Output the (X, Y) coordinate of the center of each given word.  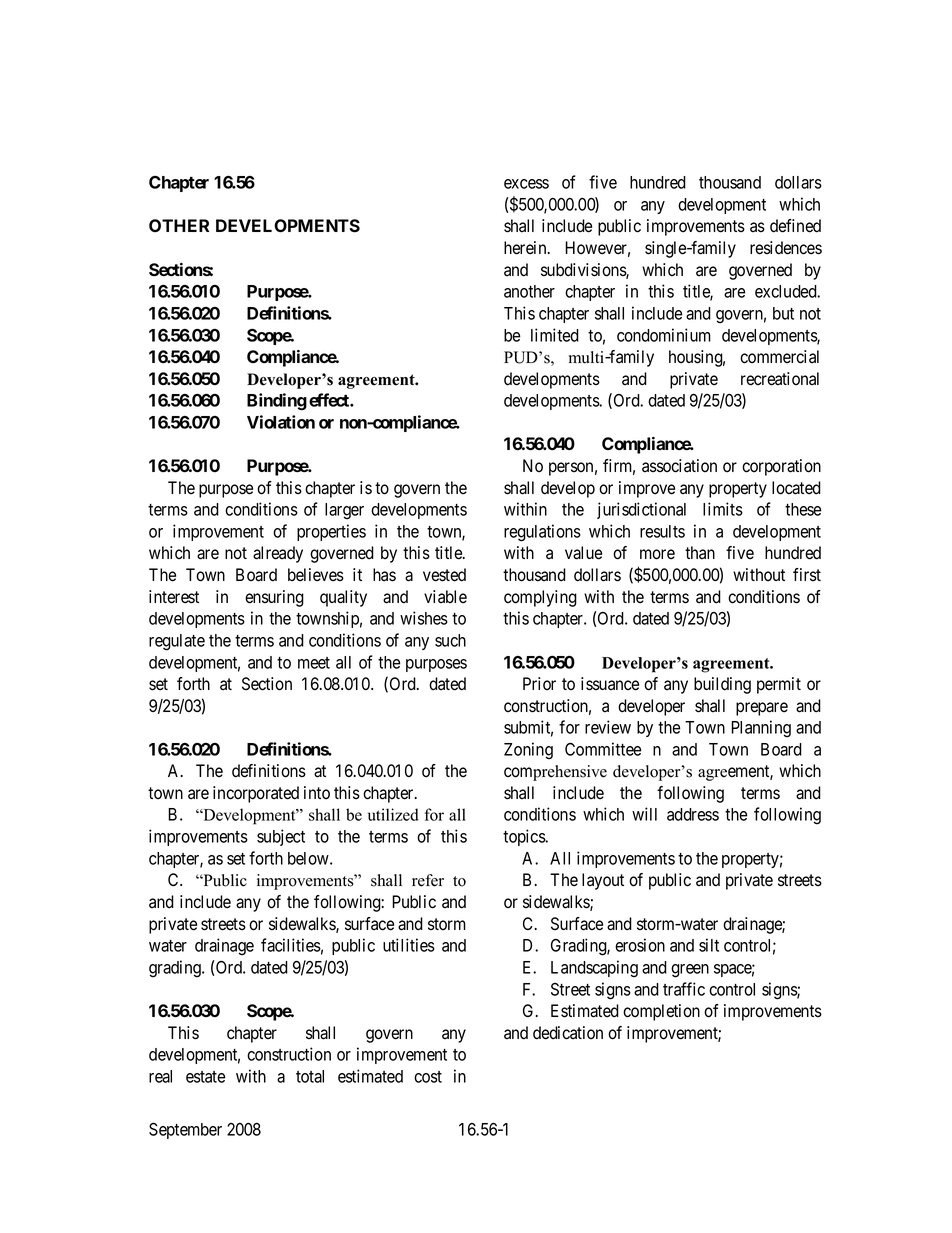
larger (344, 511)
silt (709, 945)
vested (444, 575)
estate (205, 1077)
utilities (409, 945)
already (278, 554)
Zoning (528, 751)
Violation (281, 422)
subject (281, 837)
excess (526, 184)
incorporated (256, 794)
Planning (761, 729)
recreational (780, 379)
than (700, 552)
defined (795, 226)
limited (555, 335)
